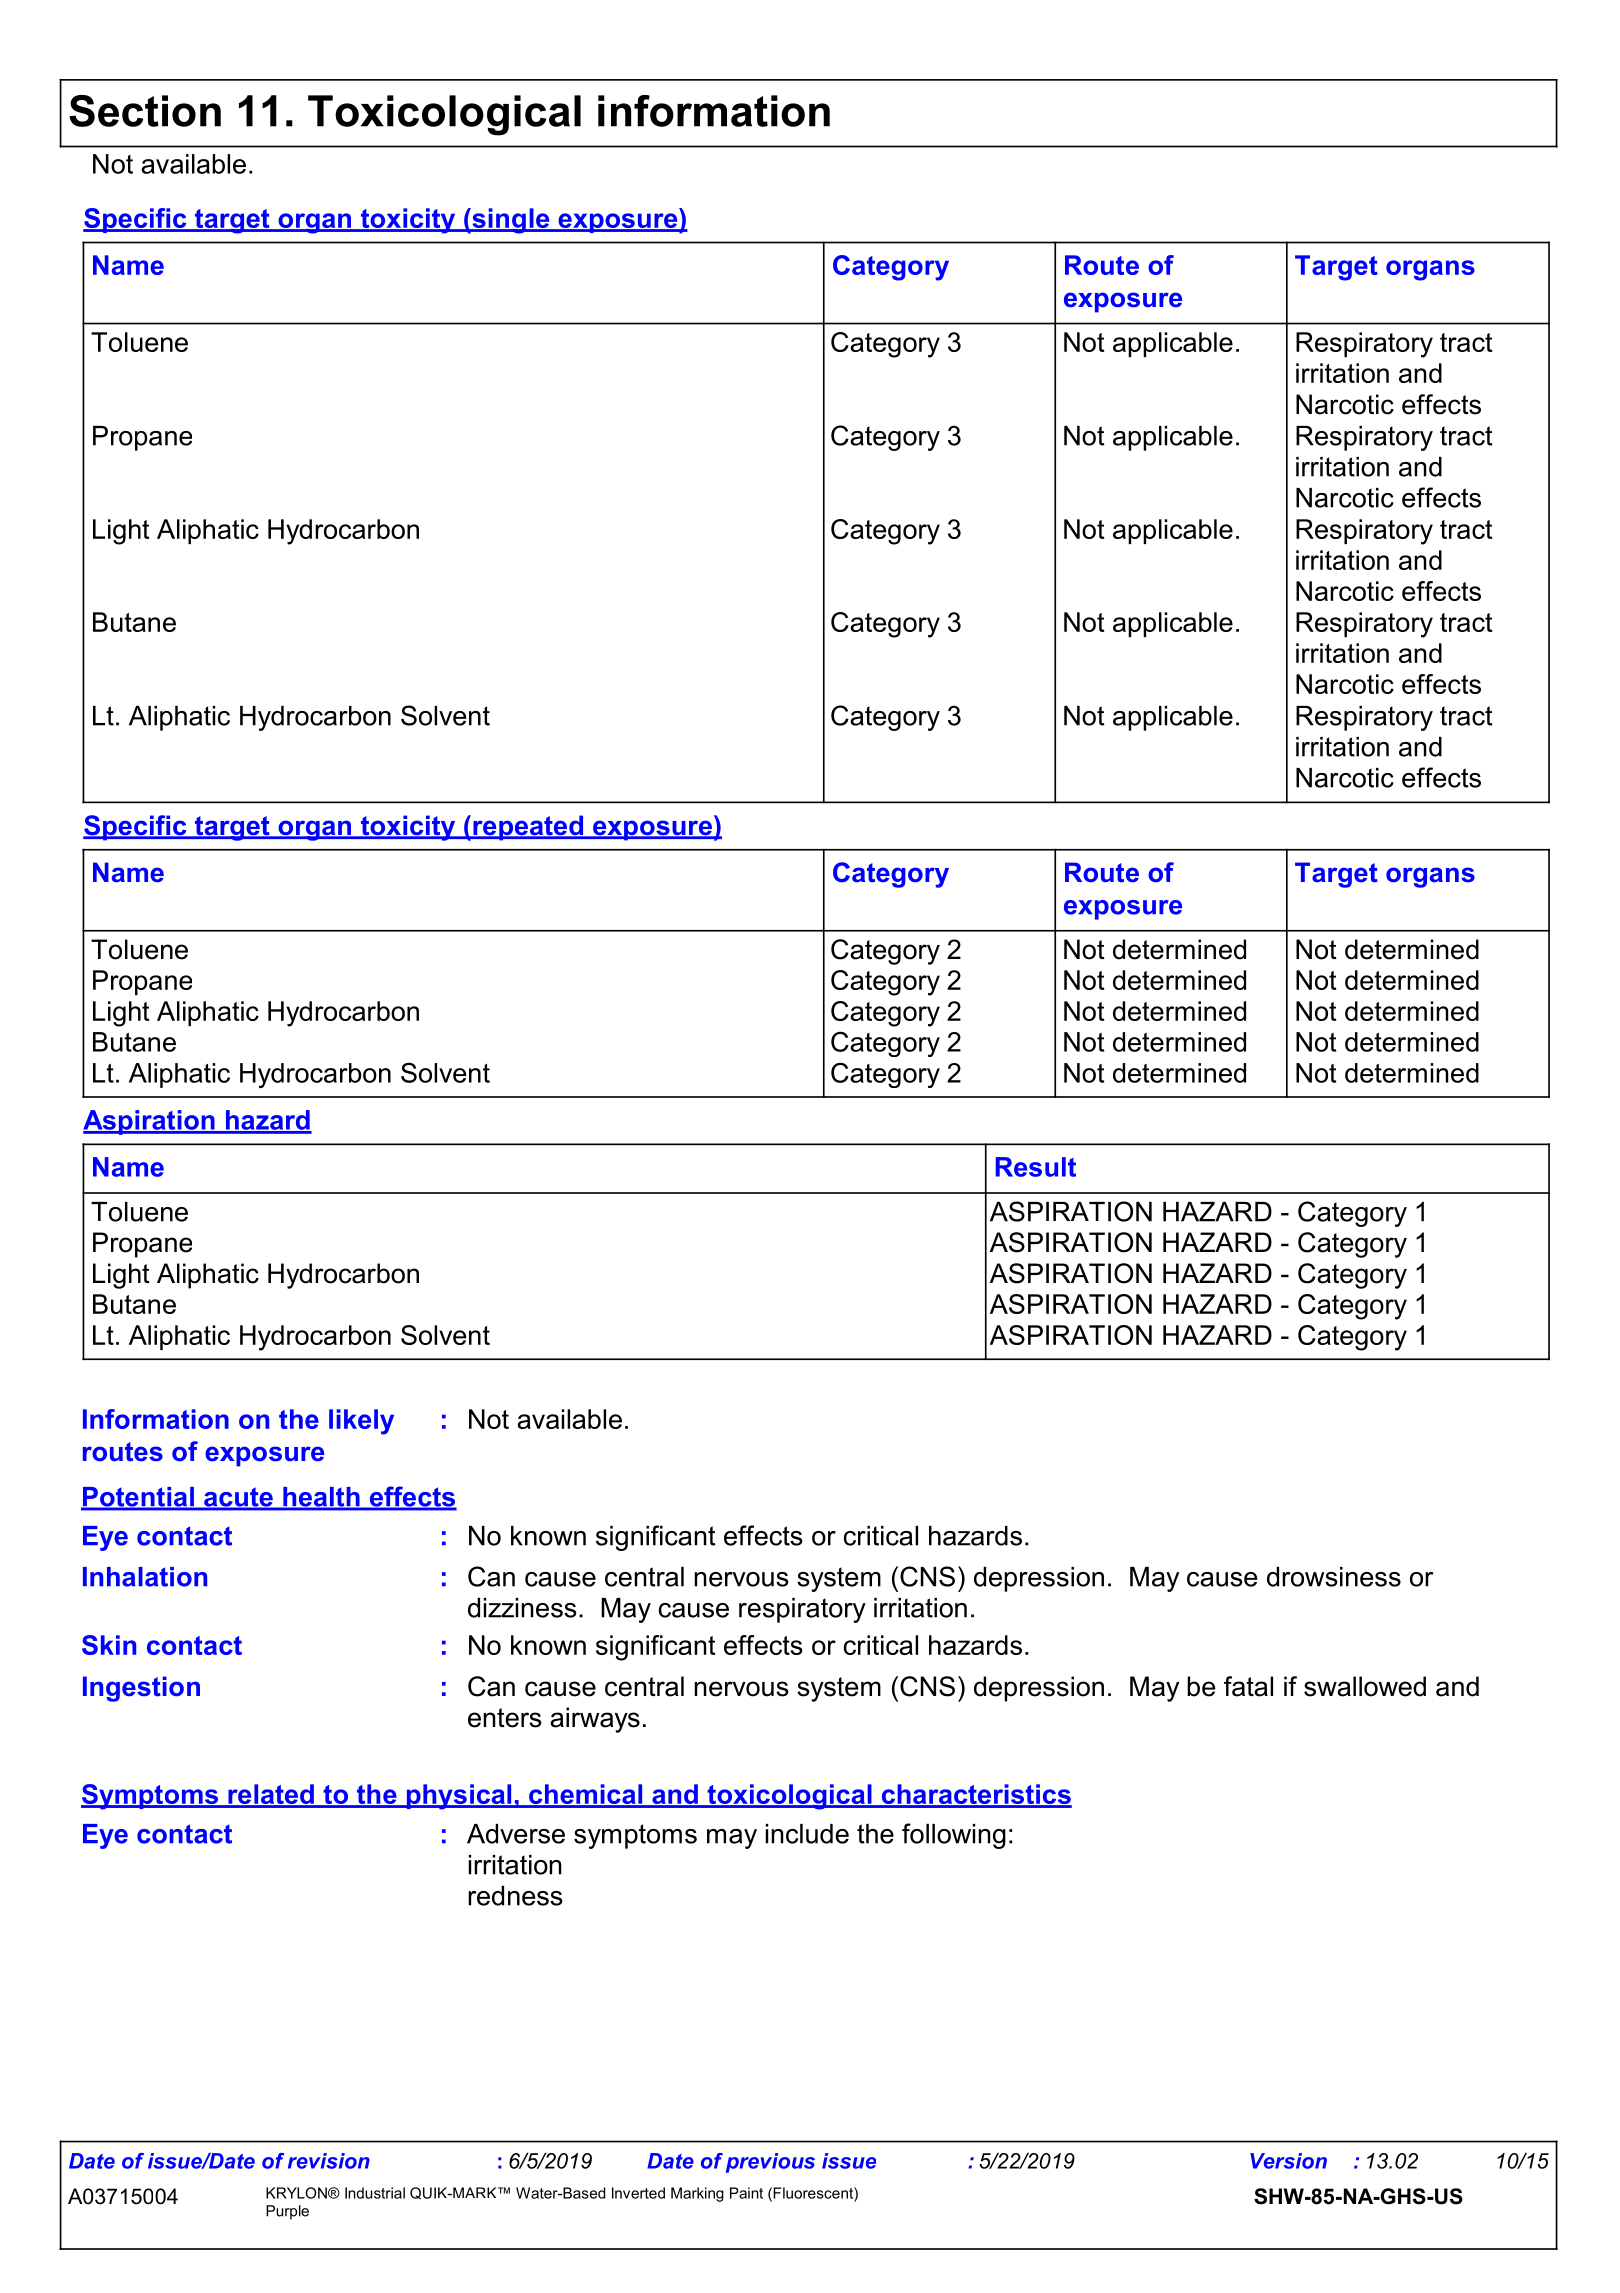 The width and height of the document is (1620, 2293). What do you see at coordinates (329, 2161) in the document?
I see `revision` at bounding box center [329, 2161].
